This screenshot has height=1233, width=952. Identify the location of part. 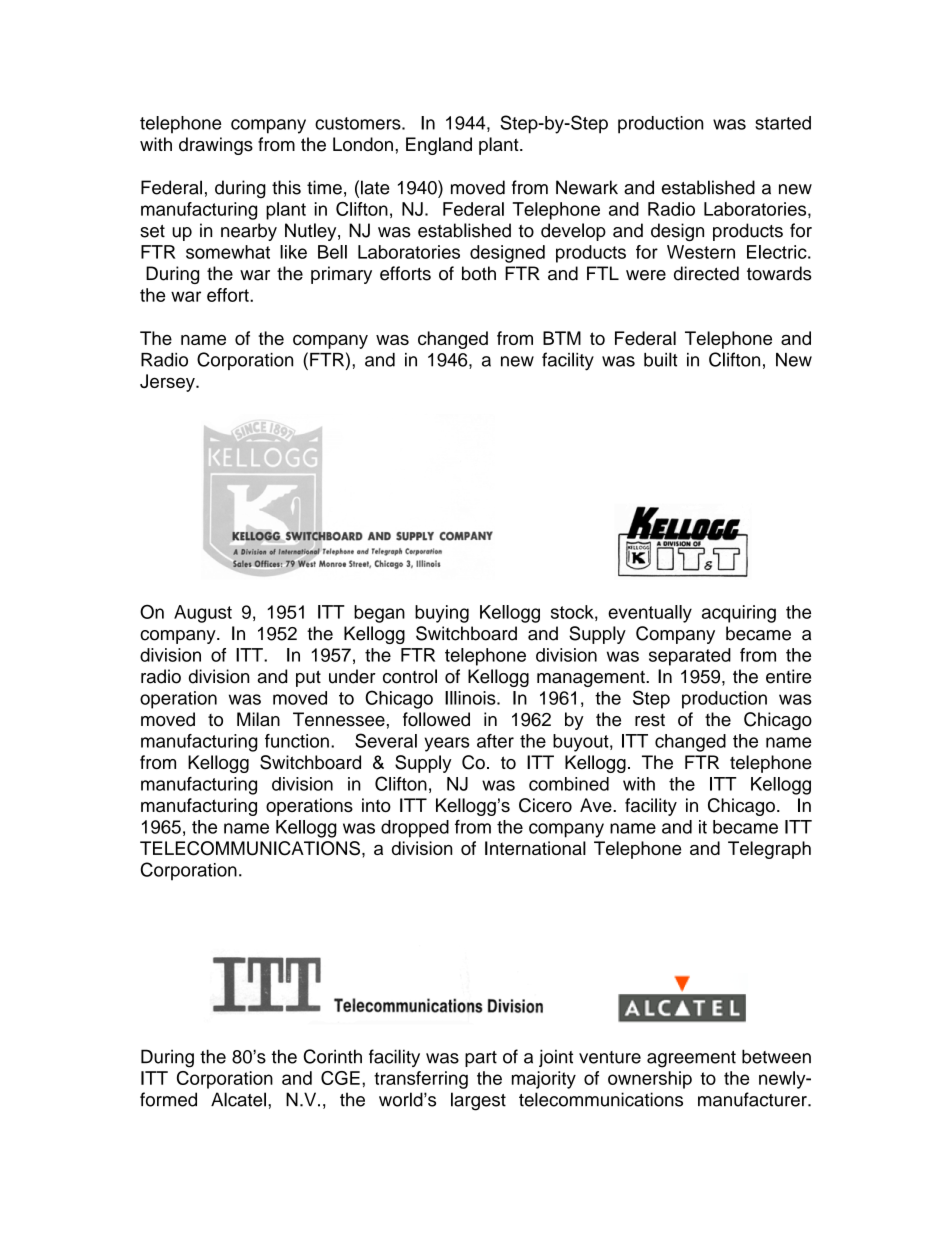
(481, 1059).
